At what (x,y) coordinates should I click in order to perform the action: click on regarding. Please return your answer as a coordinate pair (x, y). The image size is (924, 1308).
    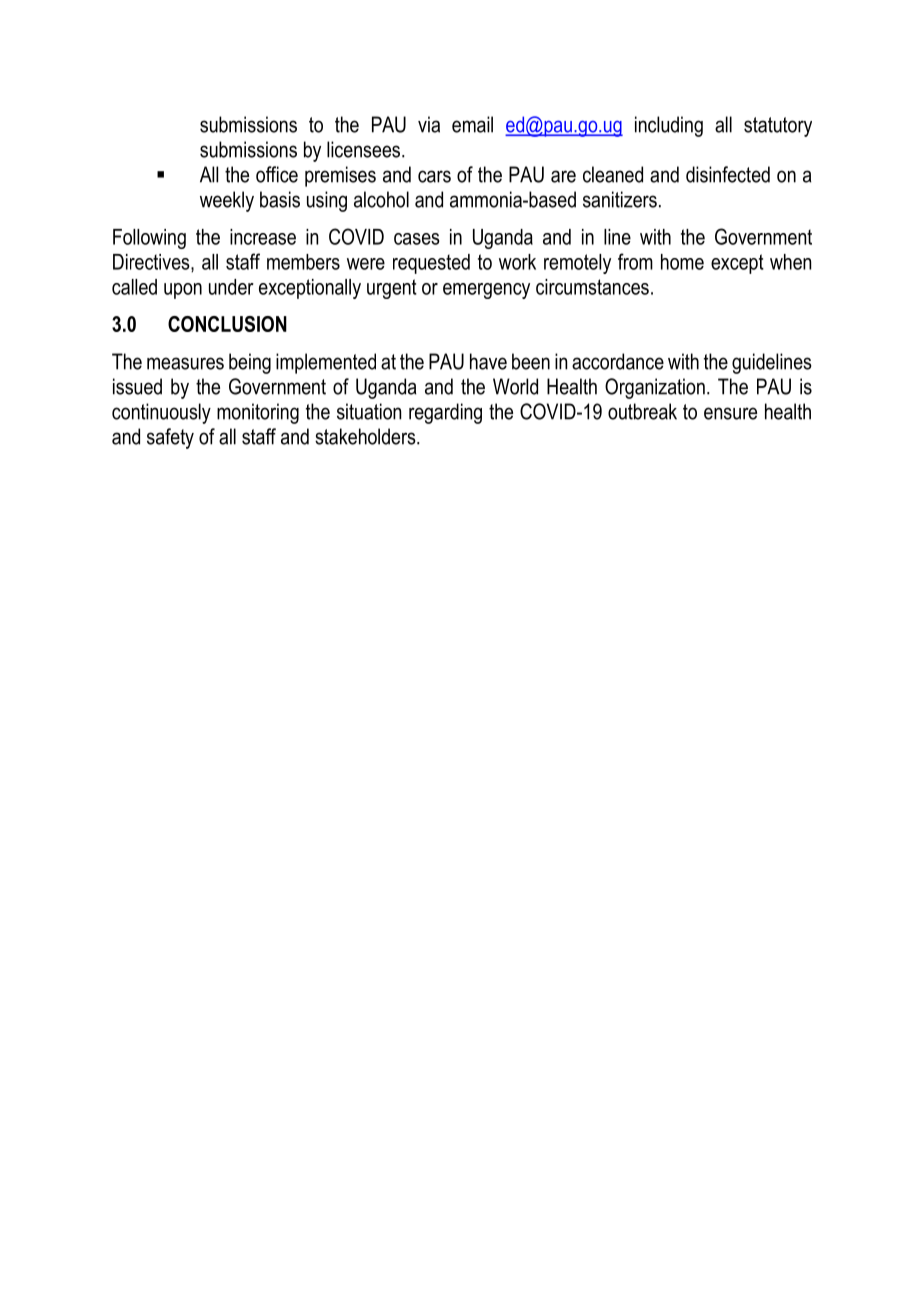
    Looking at the image, I should click on (445, 413).
